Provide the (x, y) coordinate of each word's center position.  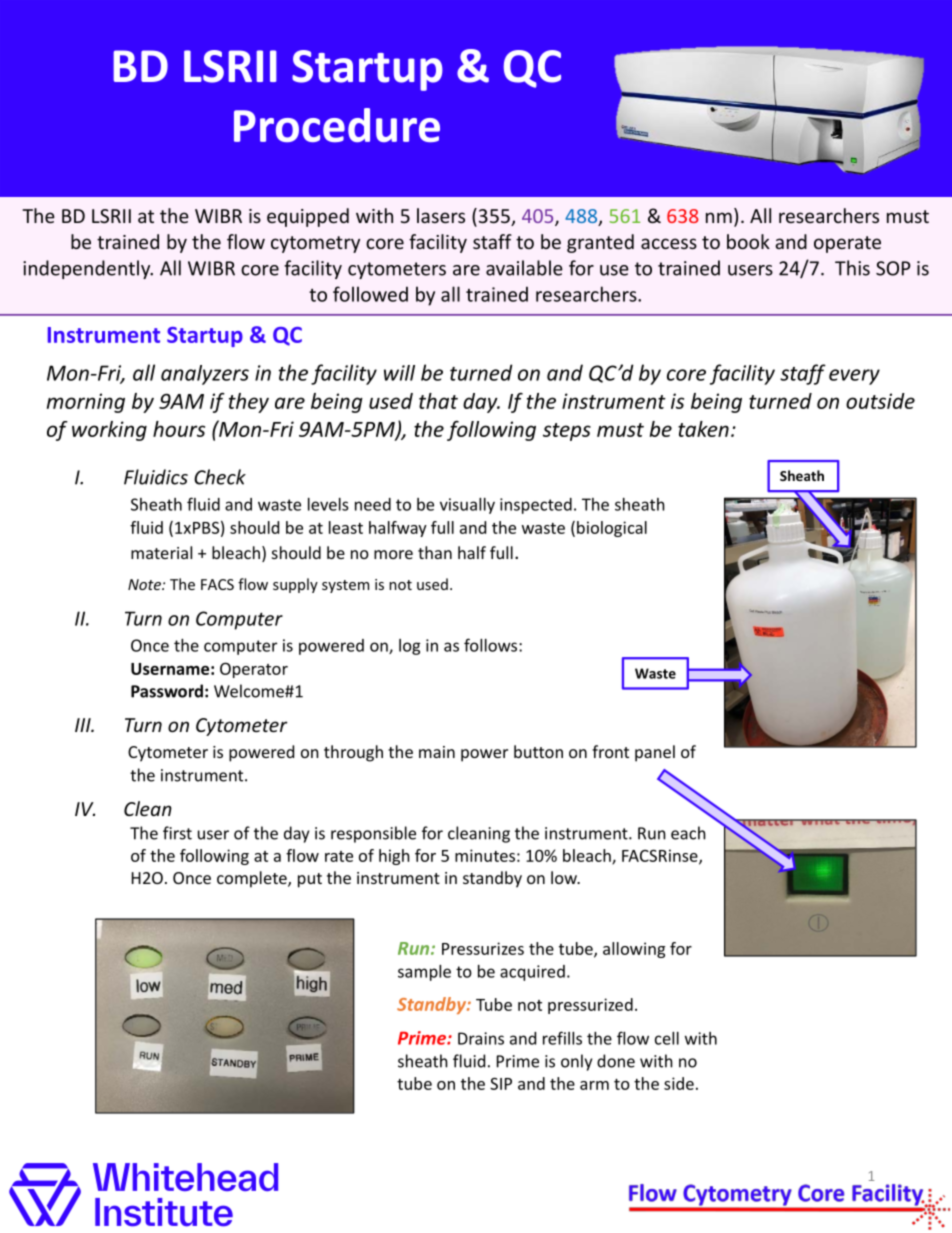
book (748, 241)
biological (612, 529)
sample (424, 973)
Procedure (337, 125)
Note (145, 584)
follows (492, 645)
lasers (441, 215)
